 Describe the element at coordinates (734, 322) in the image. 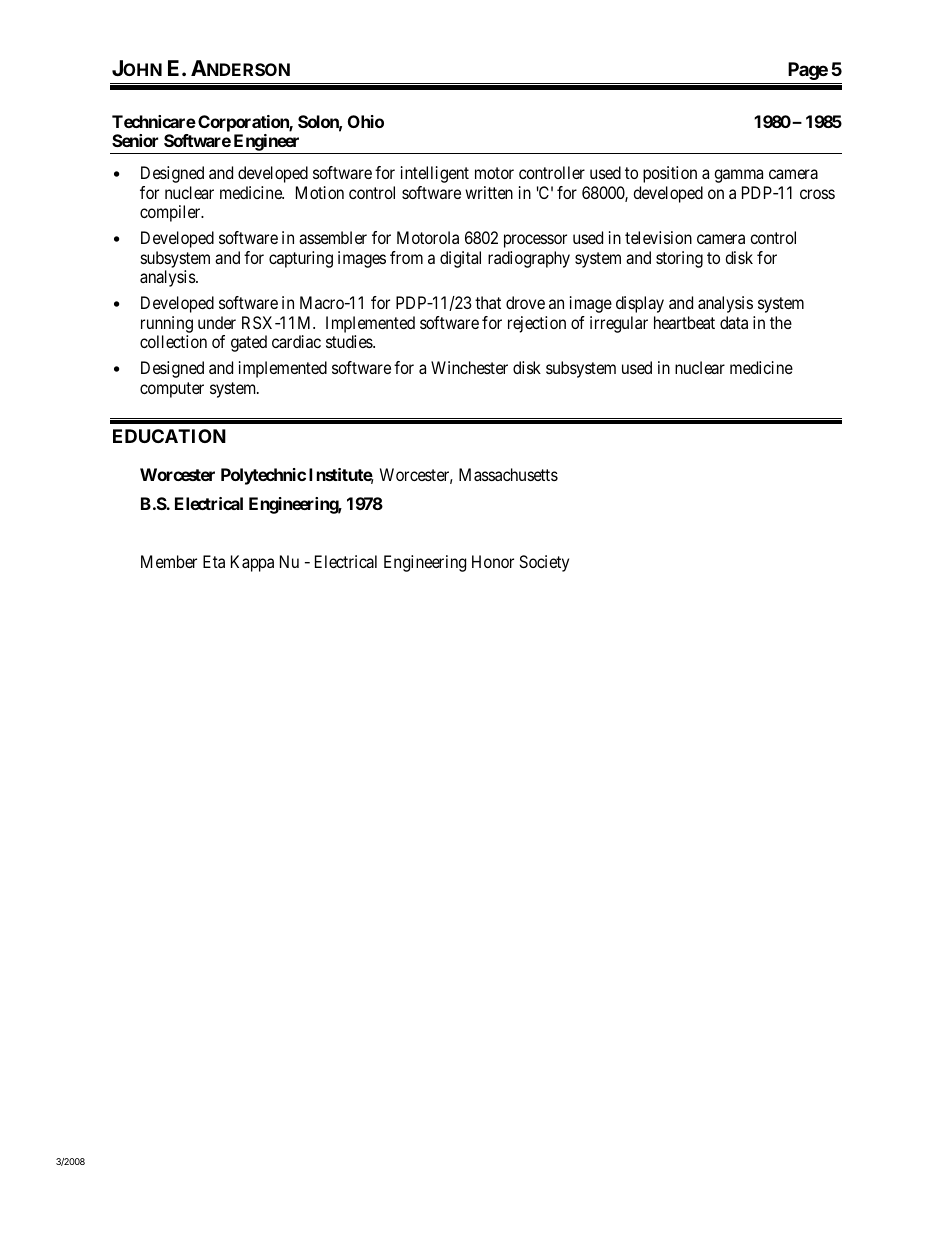

I see `data` at that location.
